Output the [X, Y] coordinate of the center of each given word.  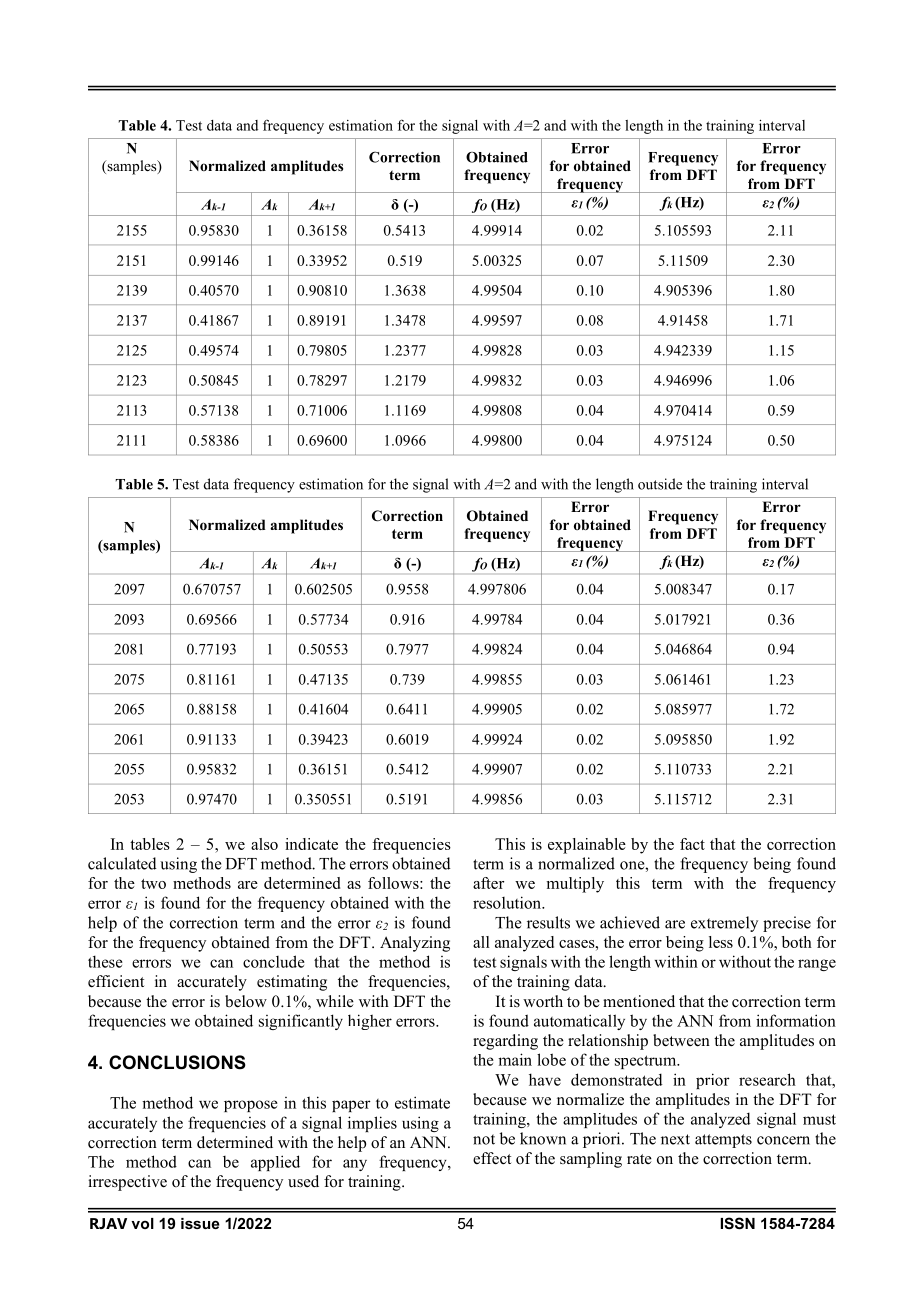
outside [660, 484]
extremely [724, 924]
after [488, 883]
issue [200, 1223]
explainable [587, 846]
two [153, 884]
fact [692, 844]
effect [492, 1158]
